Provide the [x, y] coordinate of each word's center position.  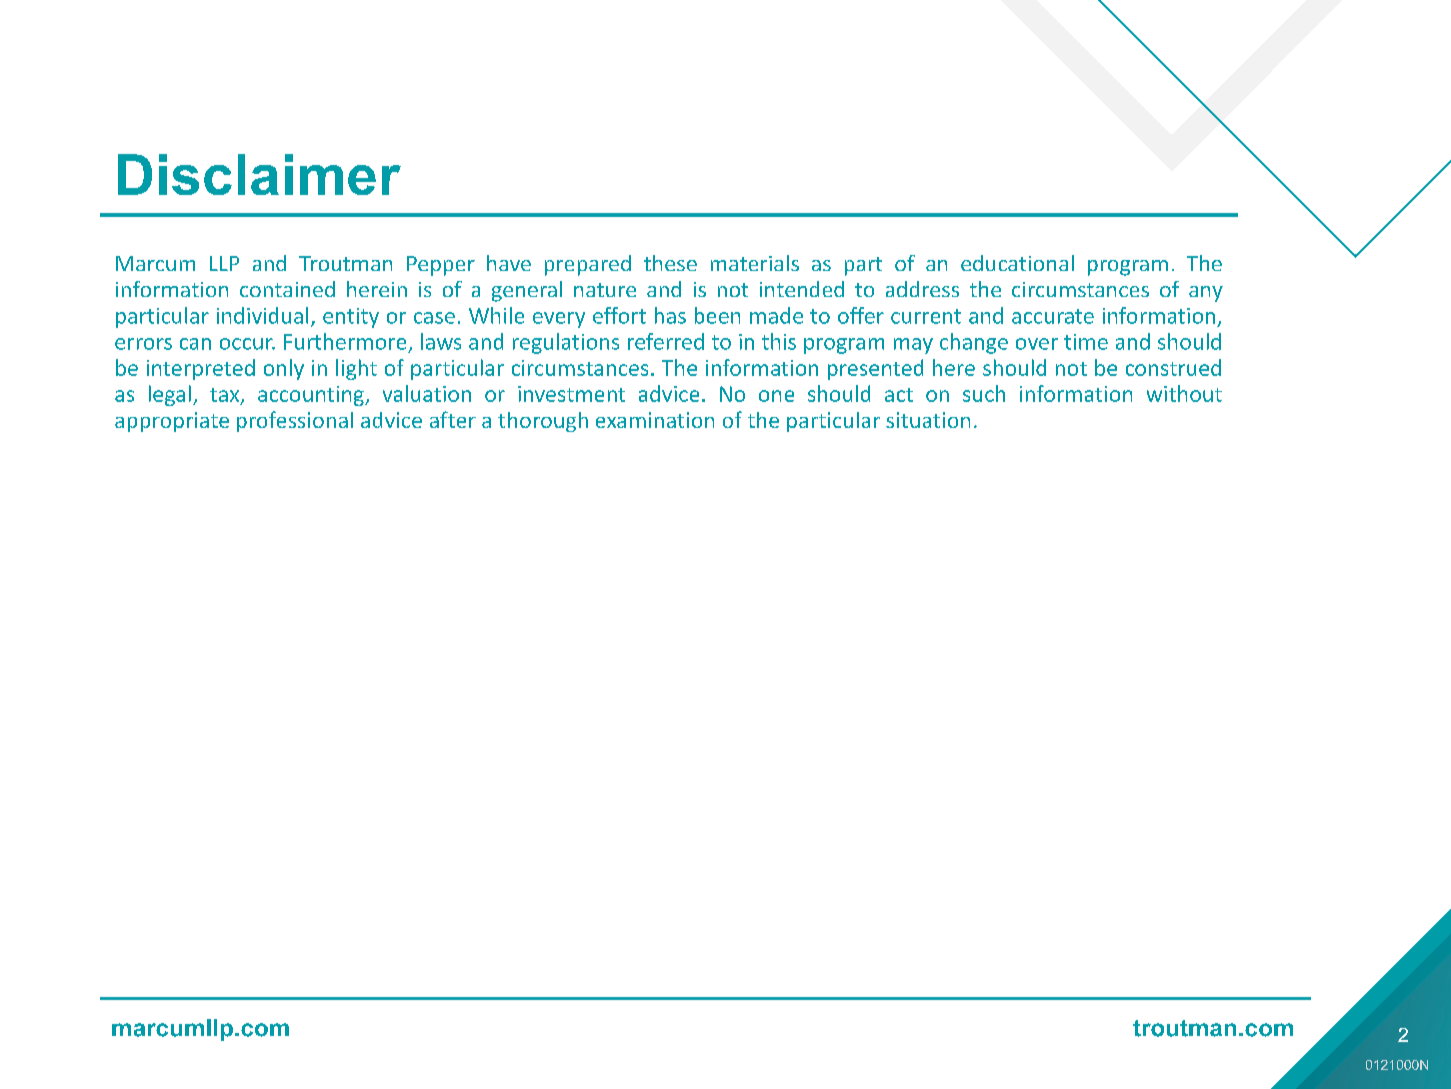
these [670, 263]
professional [295, 421]
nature [605, 290]
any [1206, 294]
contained [287, 289]
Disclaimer [259, 174]
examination [655, 420]
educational [1017, 263]
